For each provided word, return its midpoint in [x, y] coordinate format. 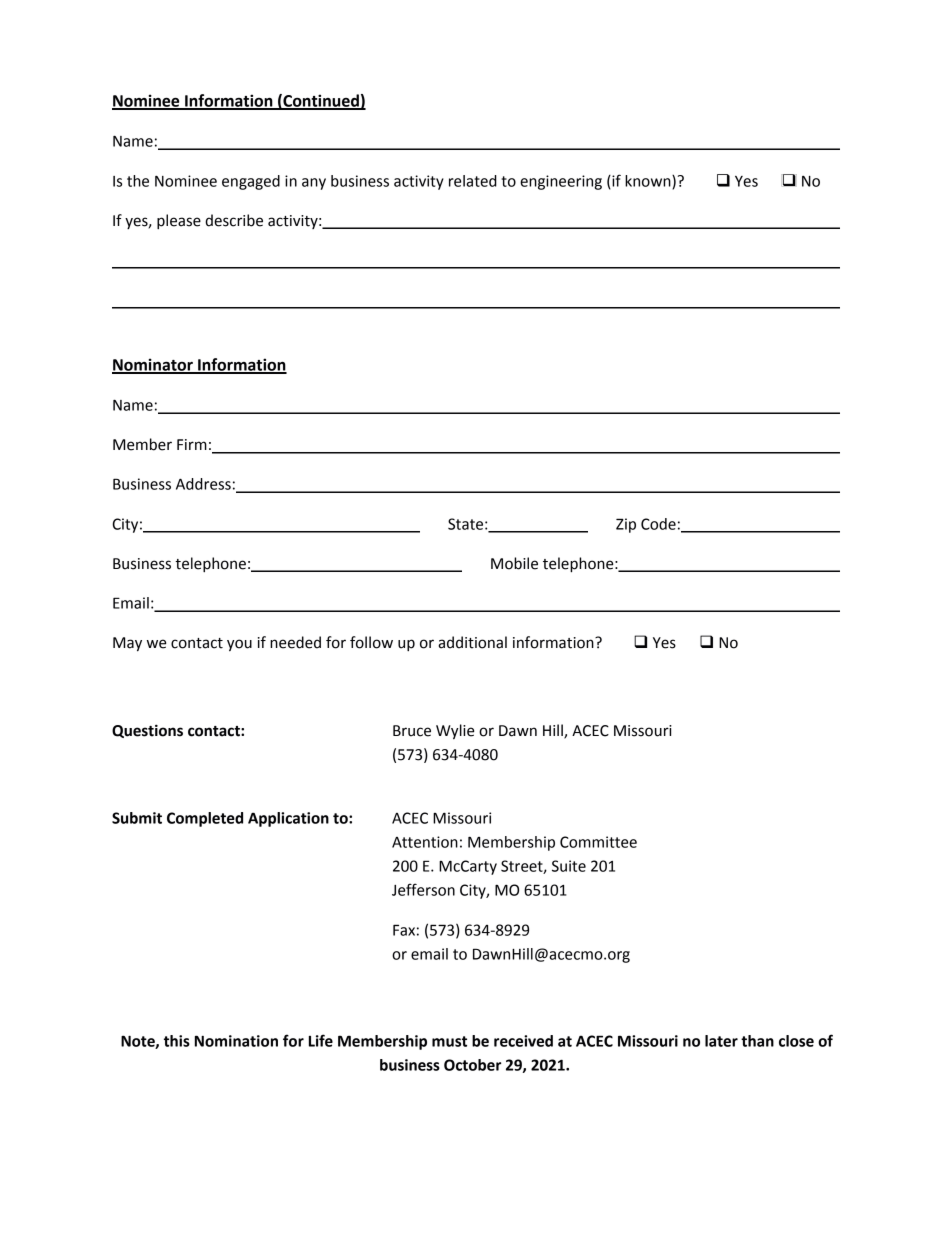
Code [658, 524]
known [649, 182]
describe [234, 220]
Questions [147, 731]
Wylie [455, 731]
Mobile [514, 563]
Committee [598, 842]
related [473, 181]
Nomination [236, 1041]
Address [203, 484]
